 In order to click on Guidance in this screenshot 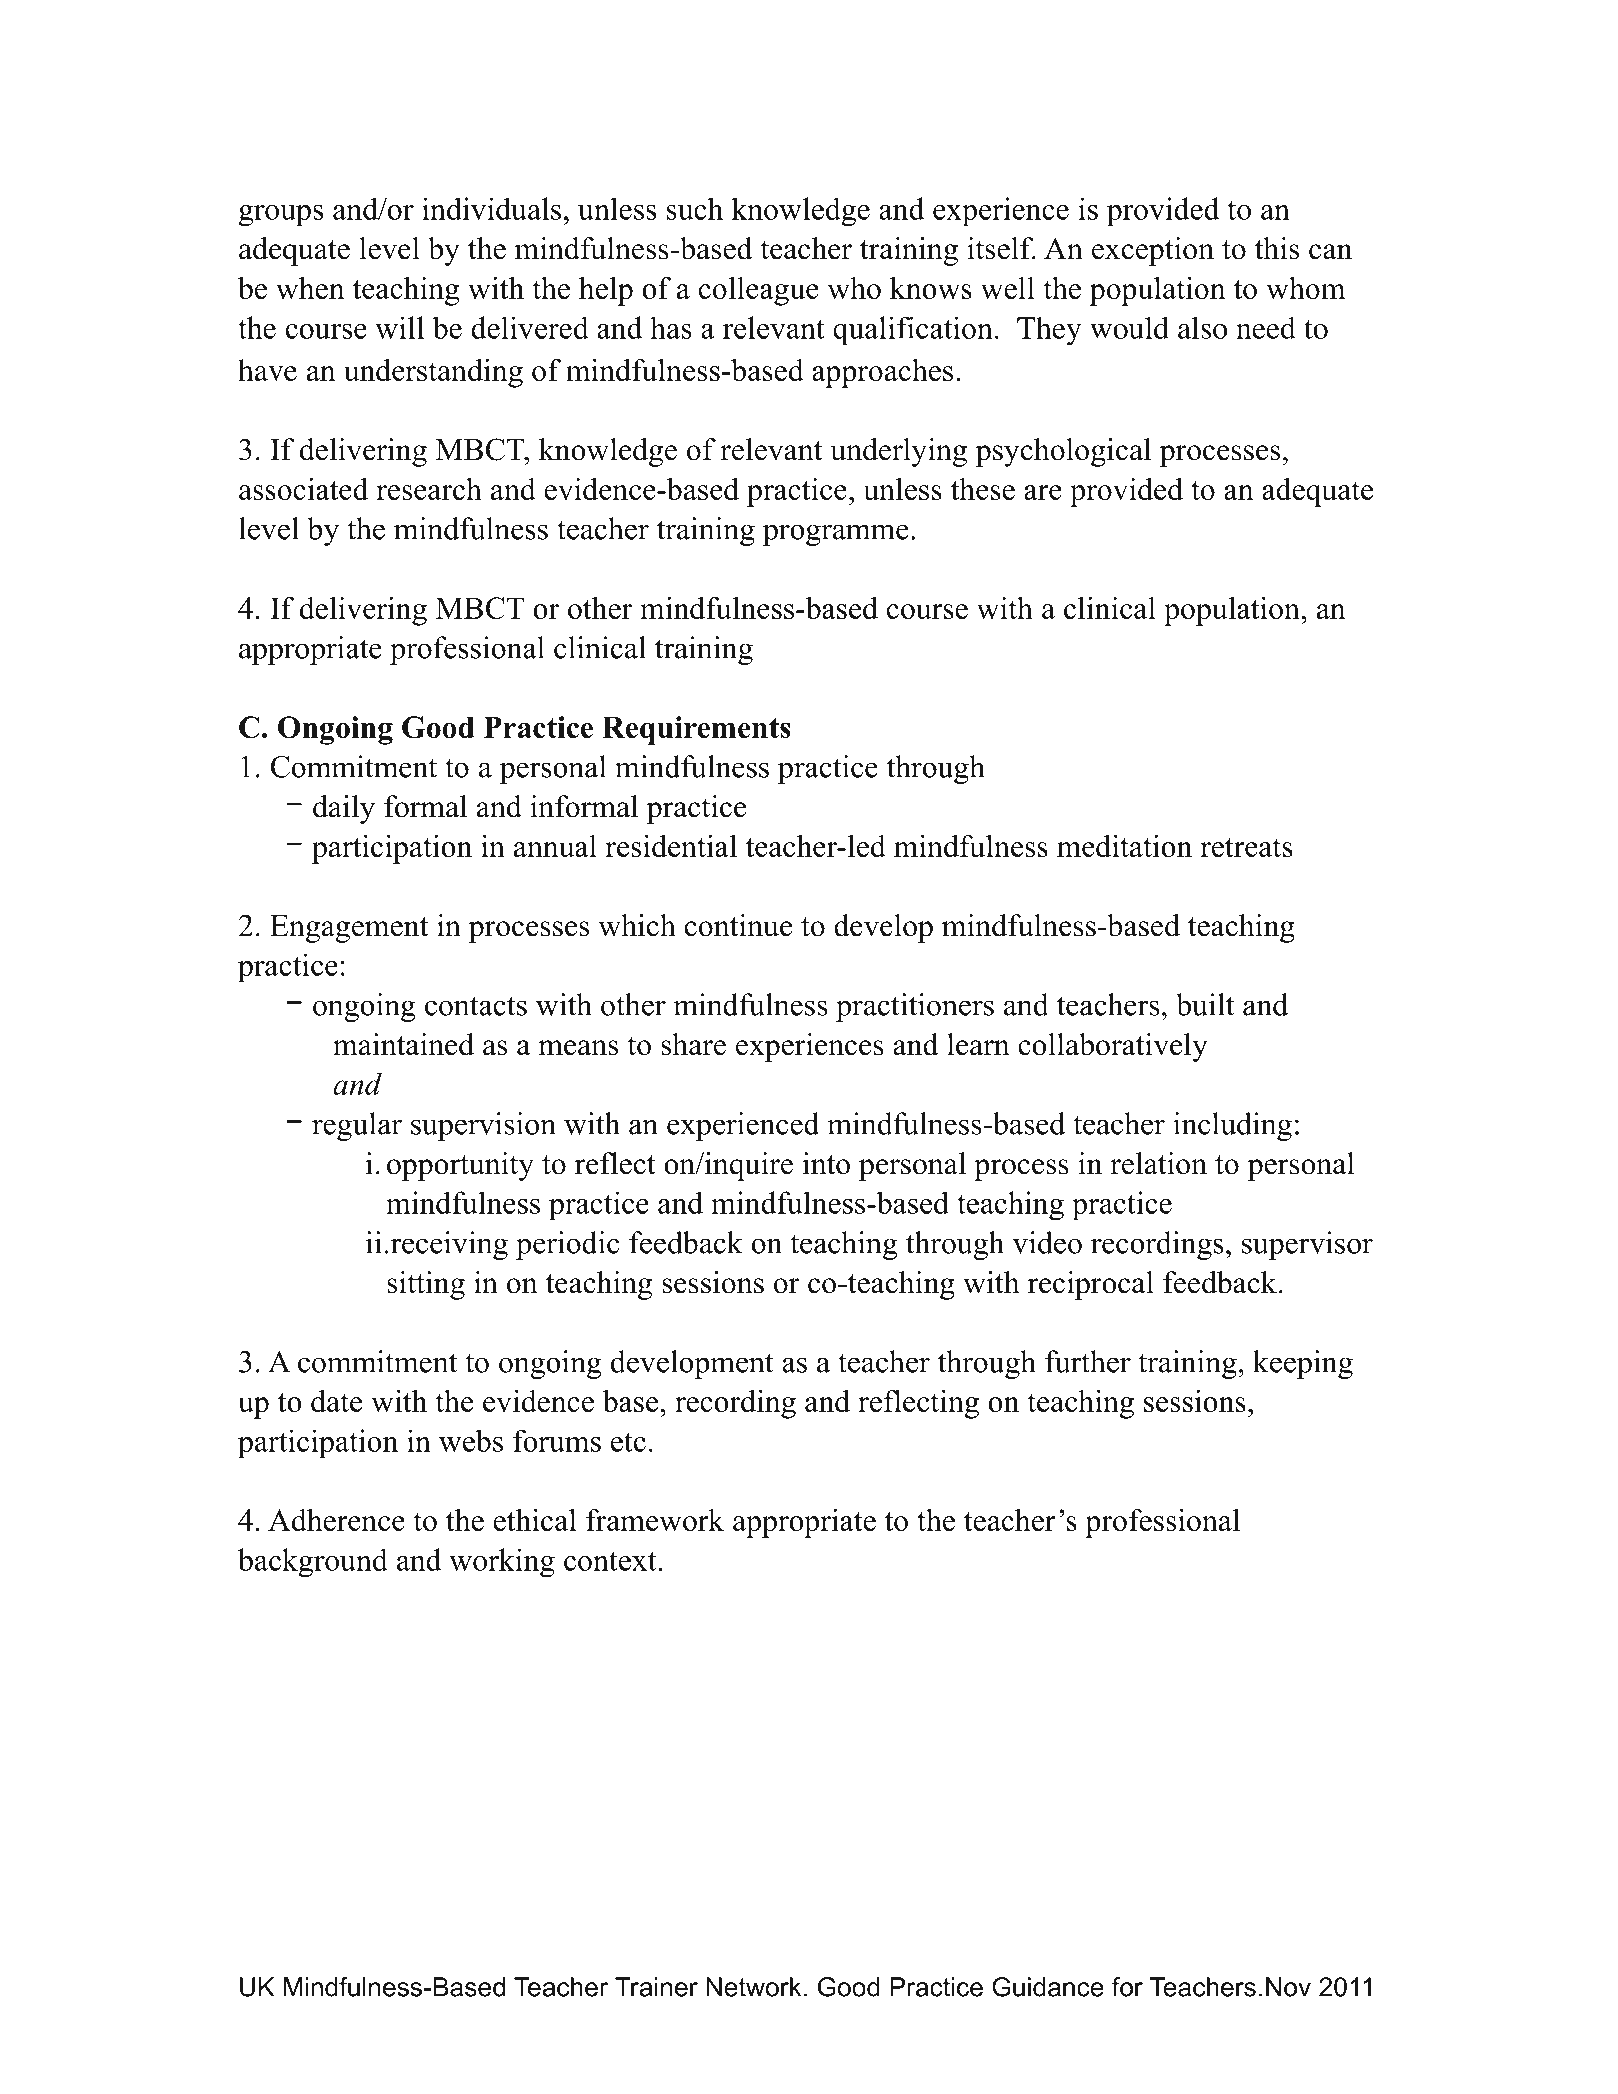, I will do `click(1048, 1987)`.
